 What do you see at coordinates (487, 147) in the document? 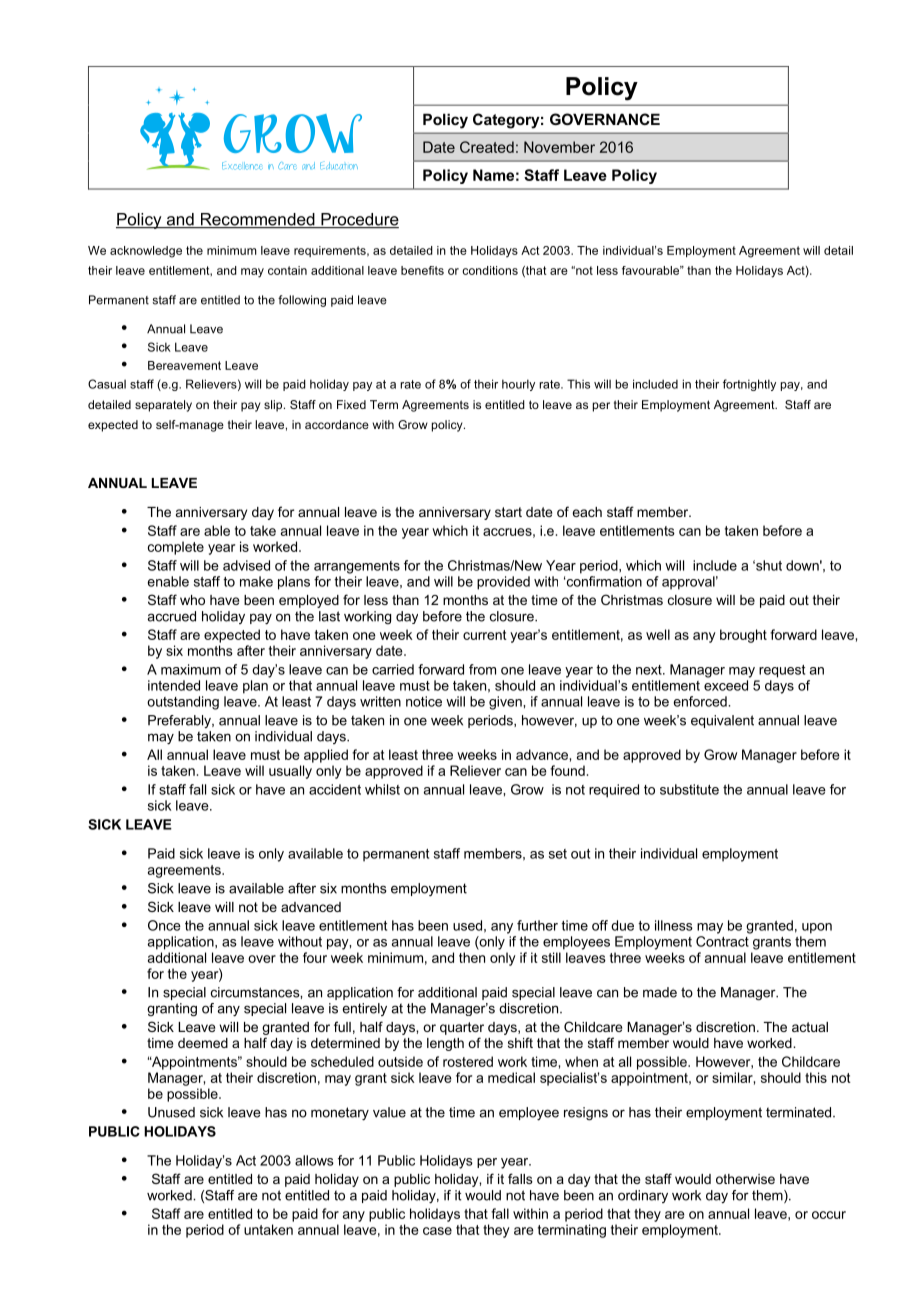
I see `Created` at bounding box center [487, 147].
